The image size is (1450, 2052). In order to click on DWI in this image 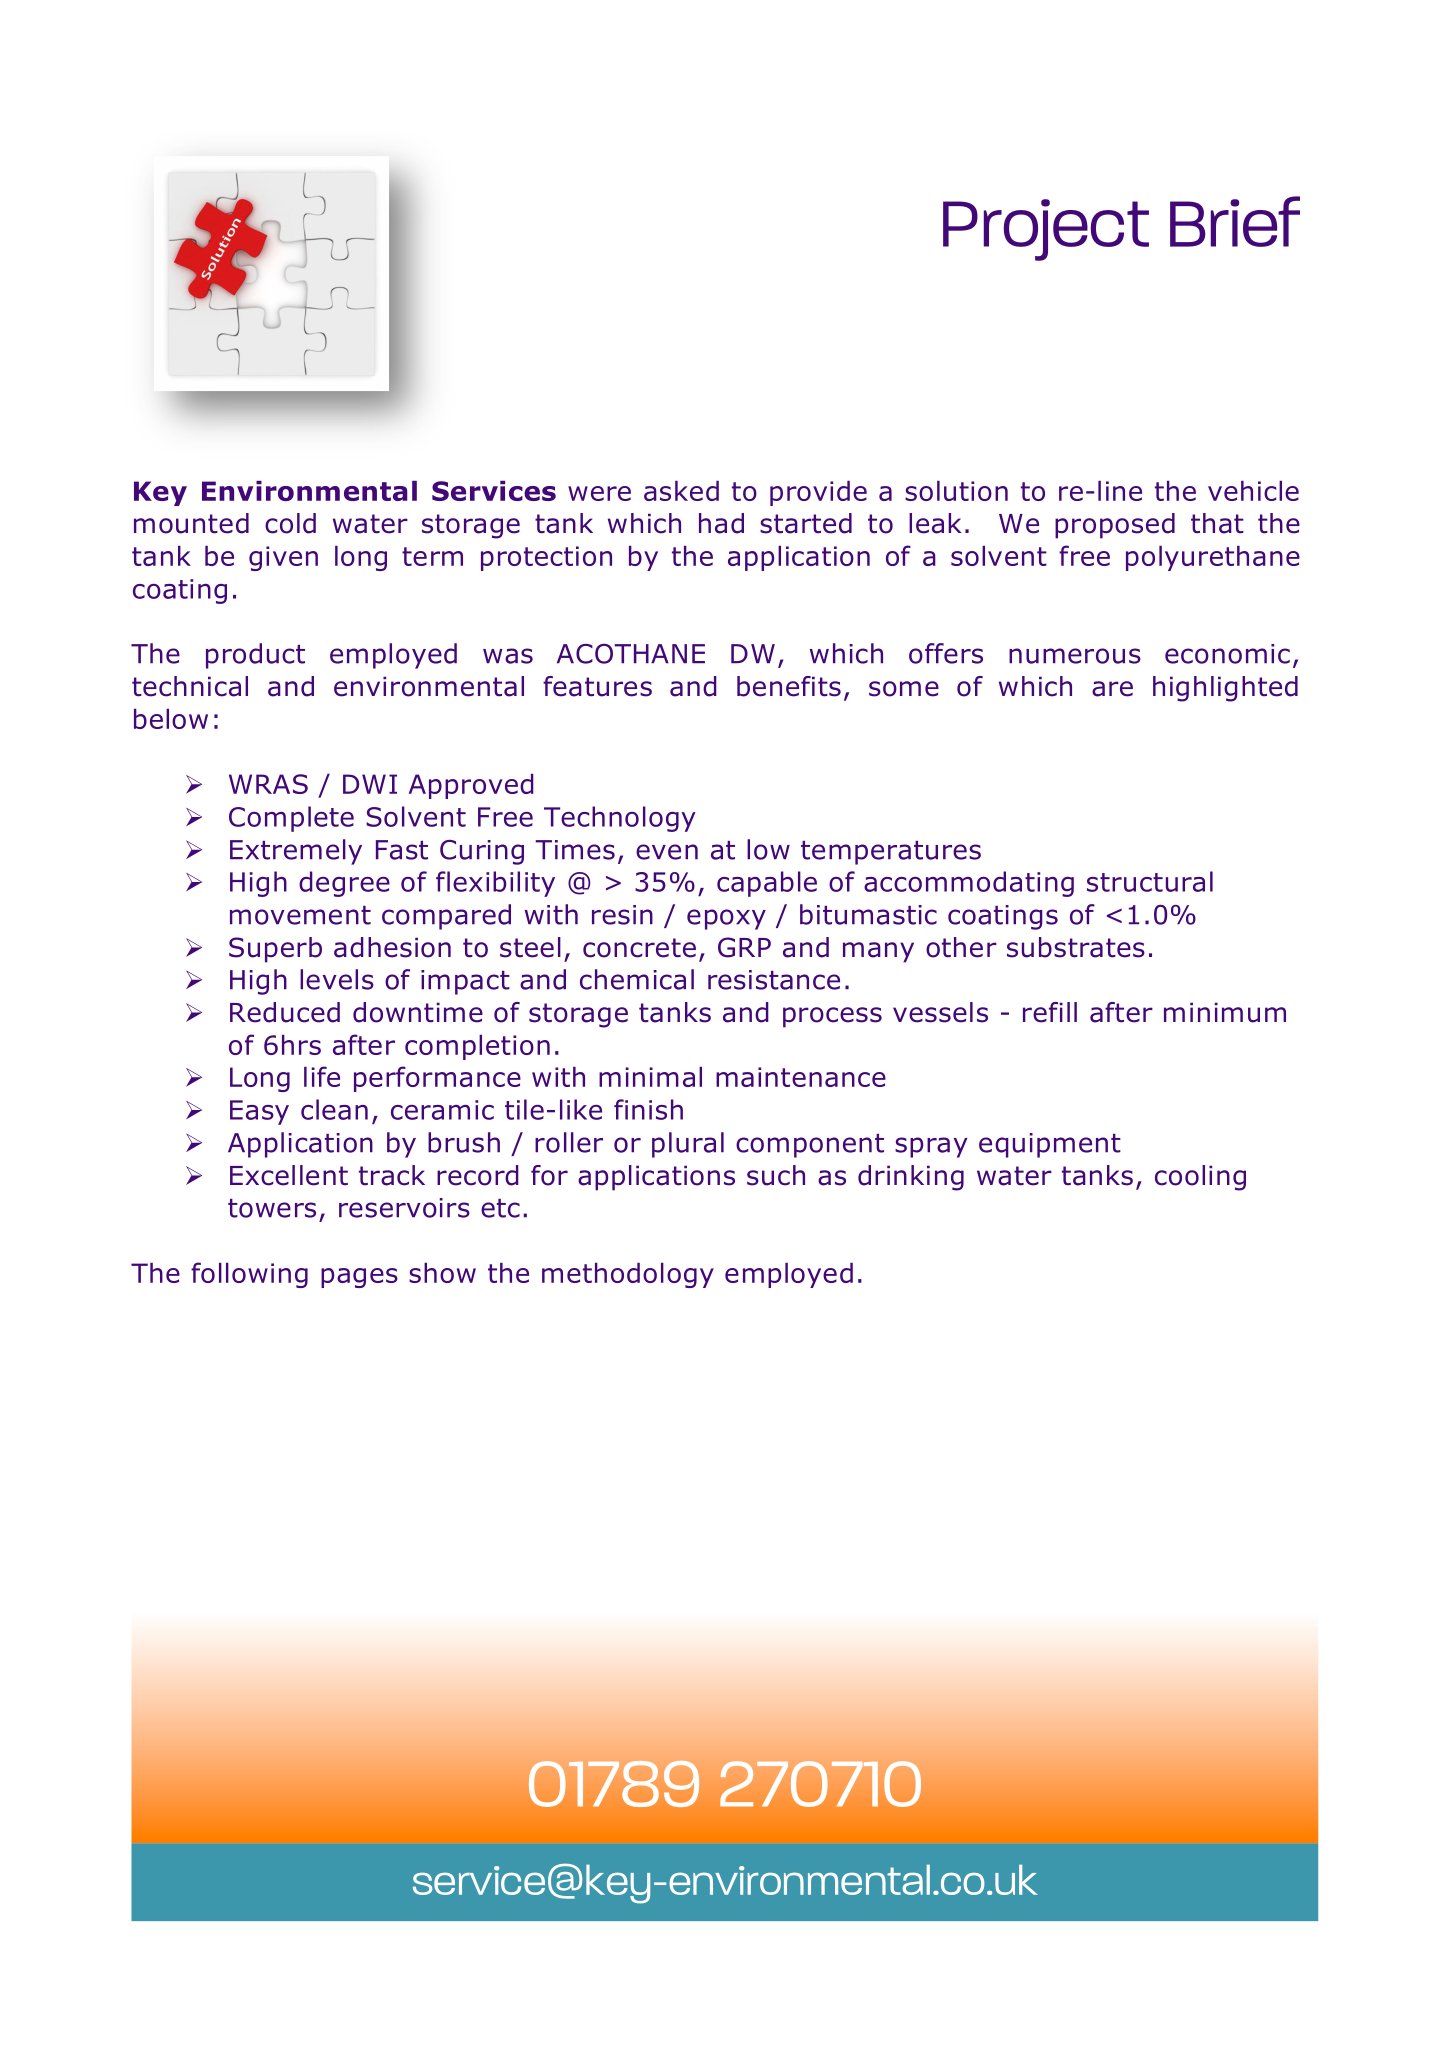, I will do `click(370, 784)`.
